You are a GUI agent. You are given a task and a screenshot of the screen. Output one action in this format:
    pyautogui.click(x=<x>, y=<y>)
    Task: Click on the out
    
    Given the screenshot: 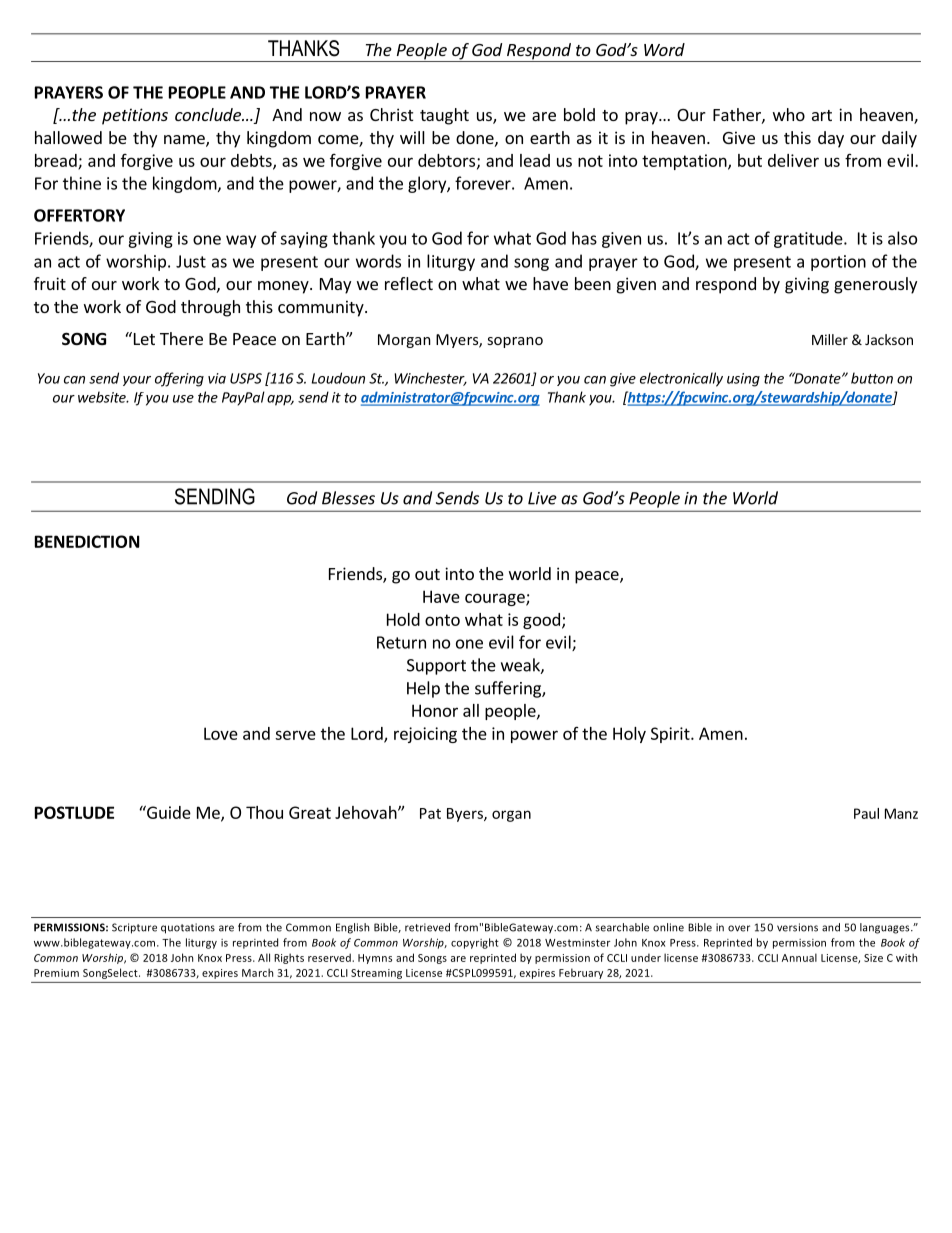 What is the action you would take?
    pyautogui.click(x=427, y=574)
